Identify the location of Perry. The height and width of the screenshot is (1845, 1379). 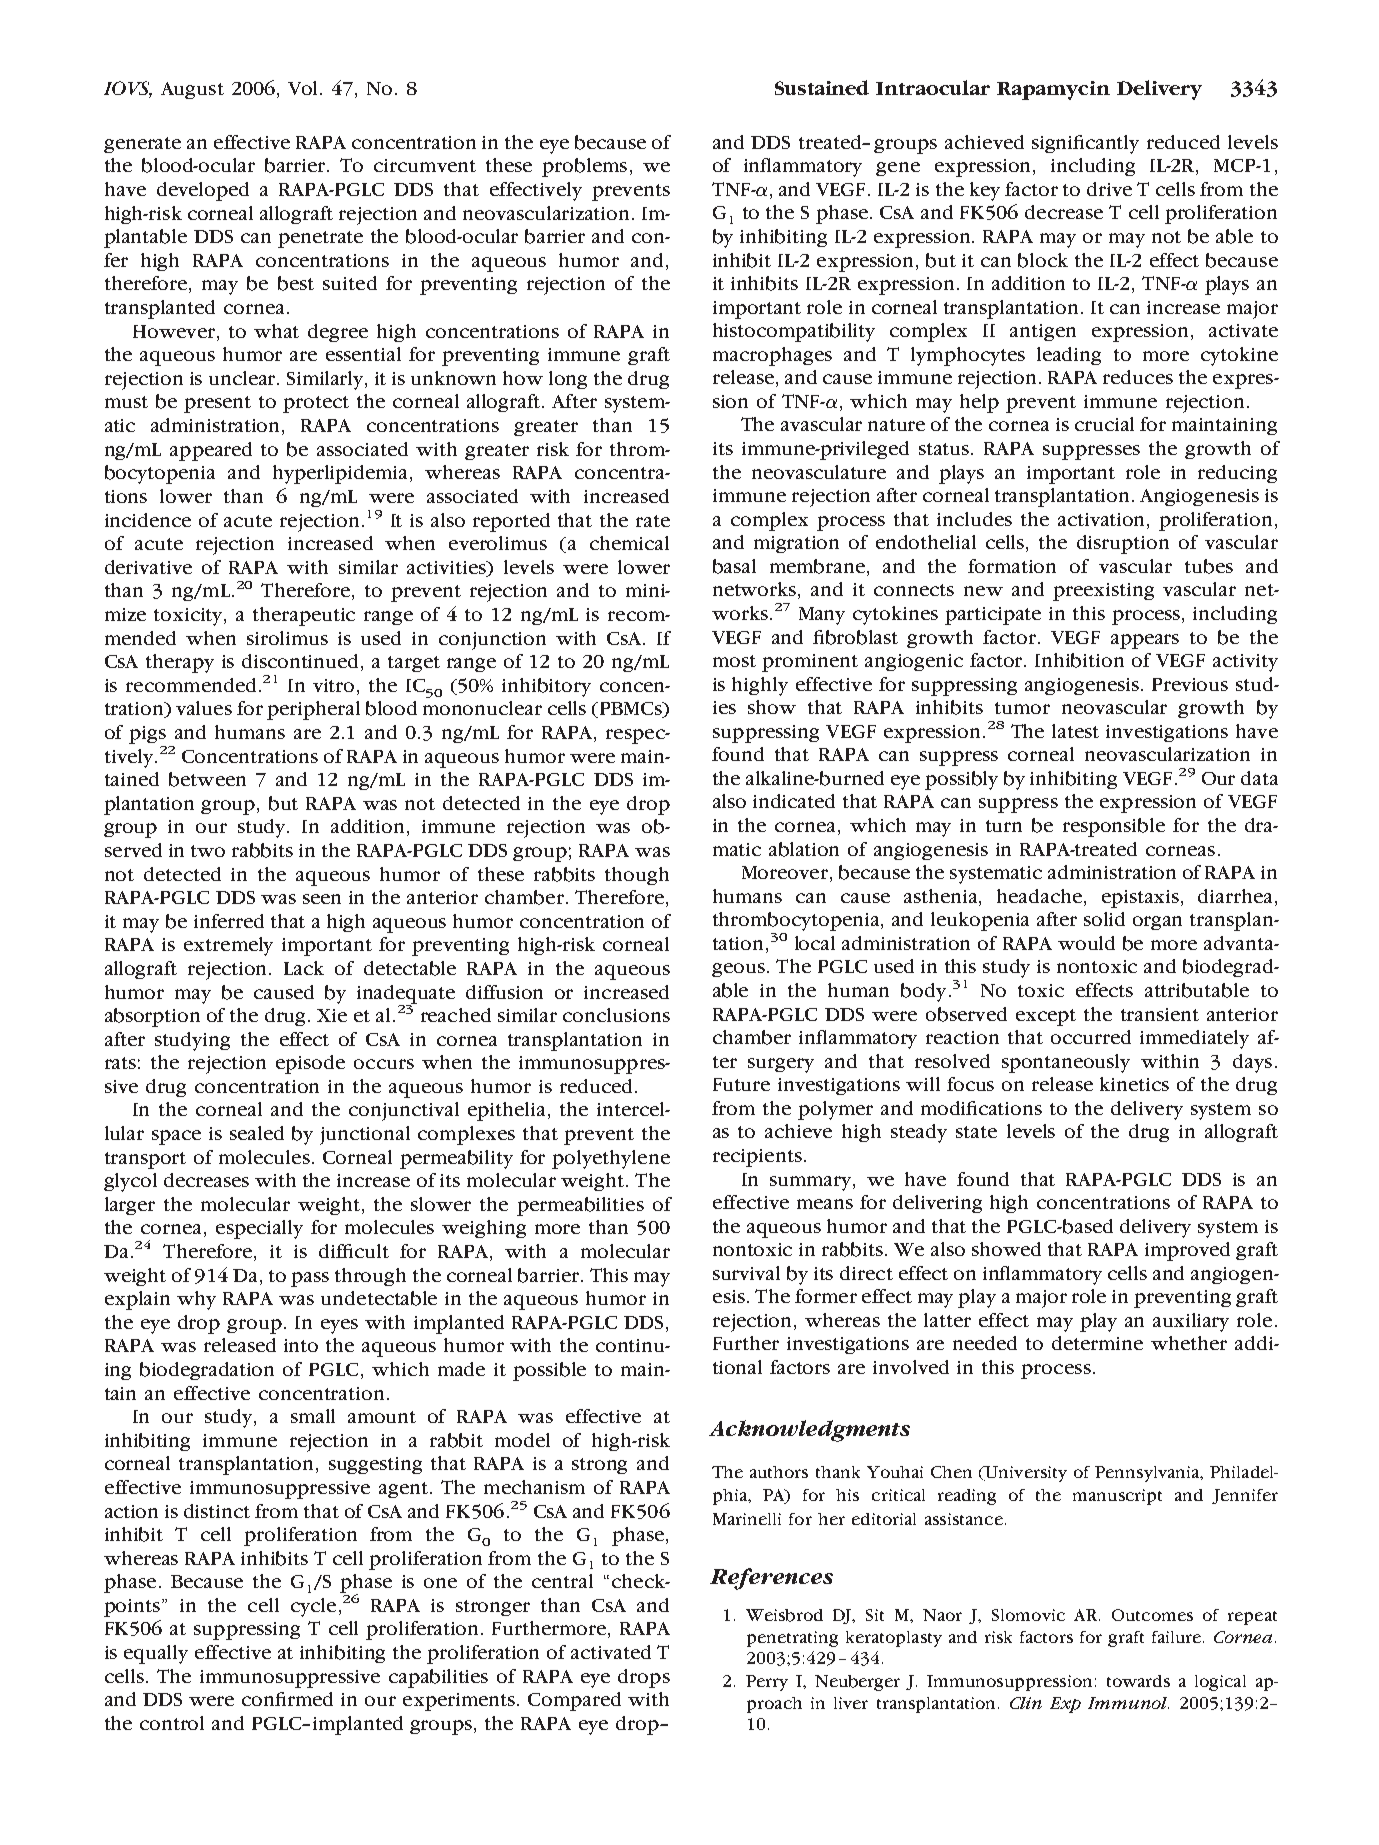
(767, 1683).
